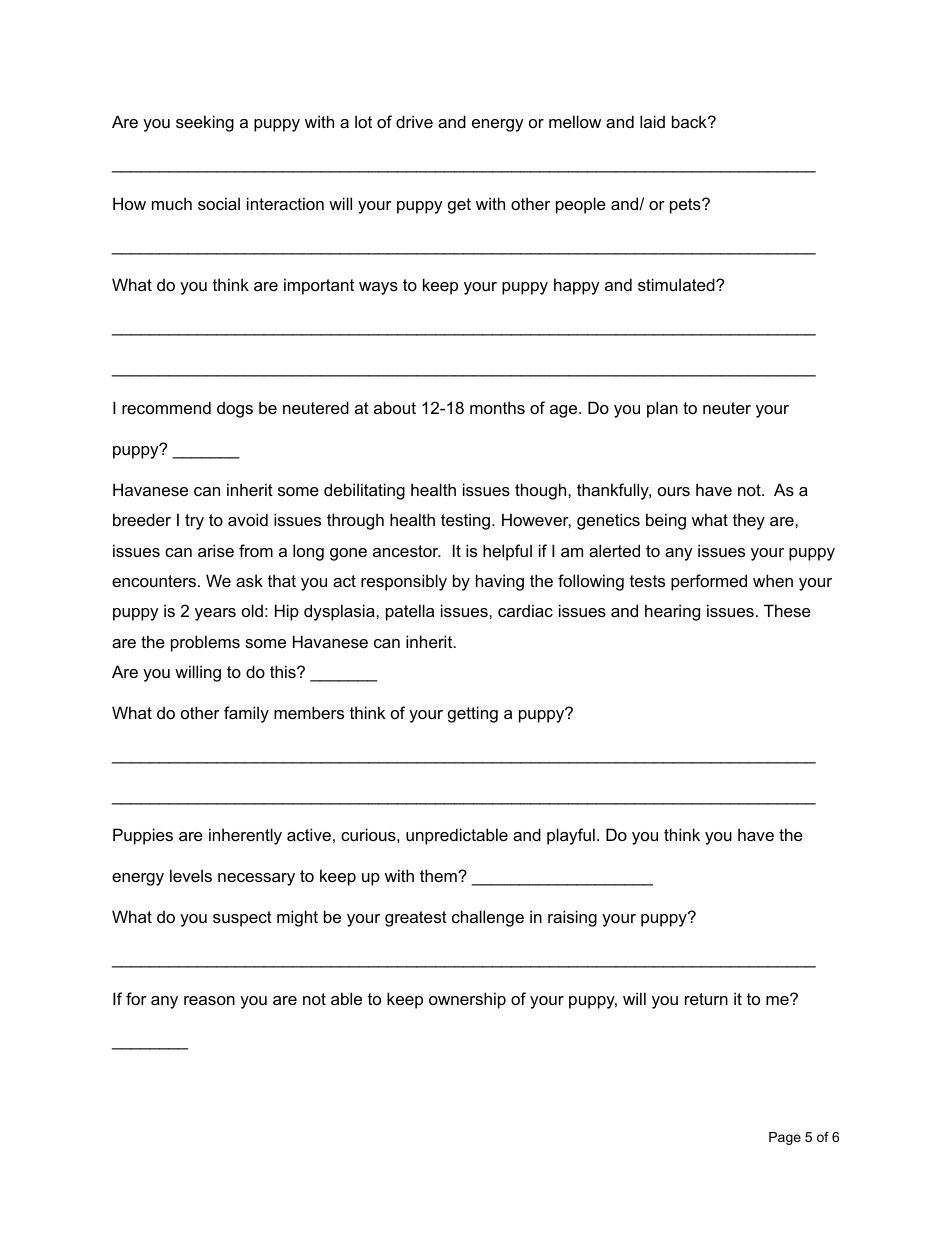  I want to click on reason, so click(209, 1000).
